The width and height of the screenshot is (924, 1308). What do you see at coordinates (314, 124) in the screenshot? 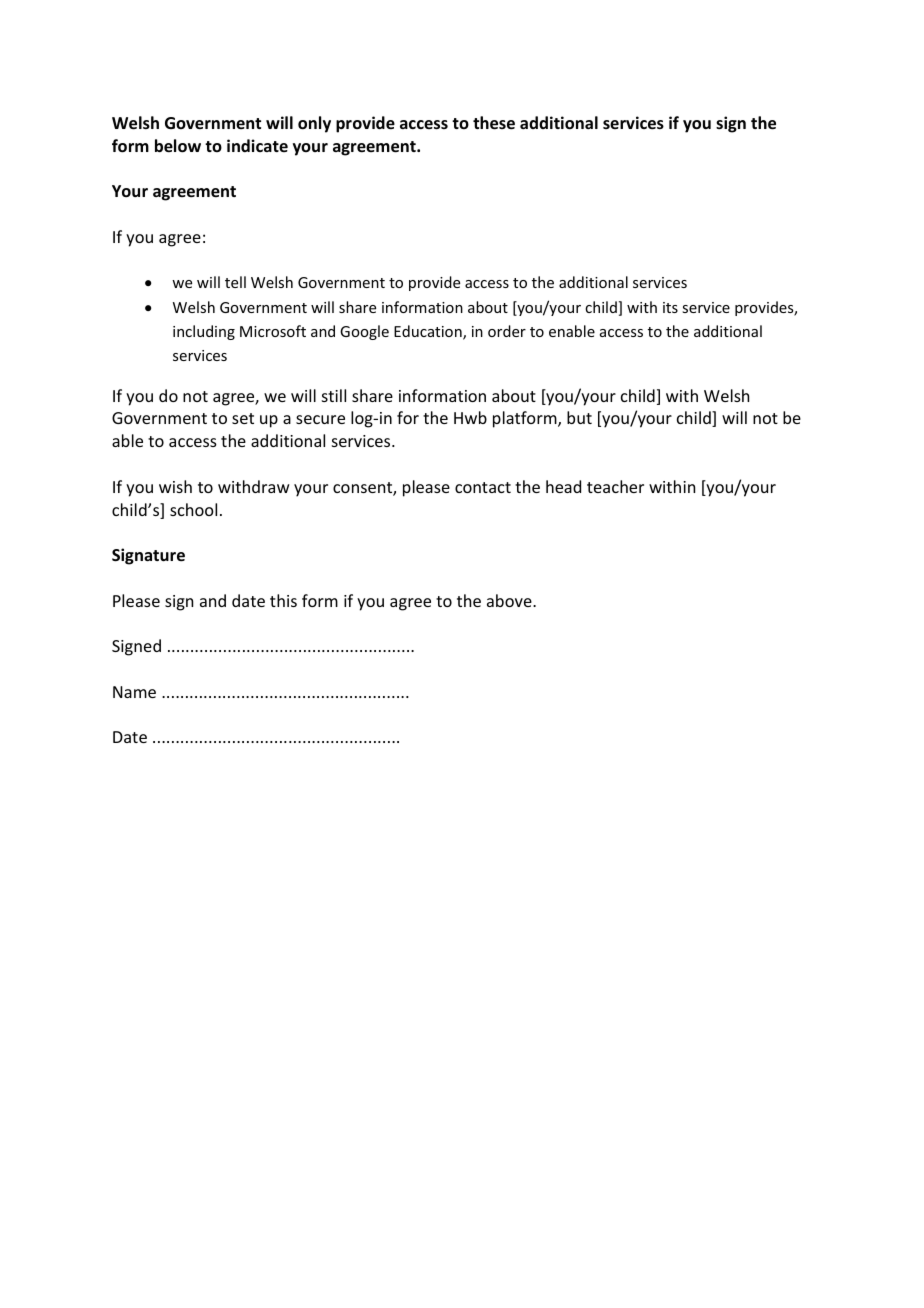
I see `only` at bounding box center [314, 124].
